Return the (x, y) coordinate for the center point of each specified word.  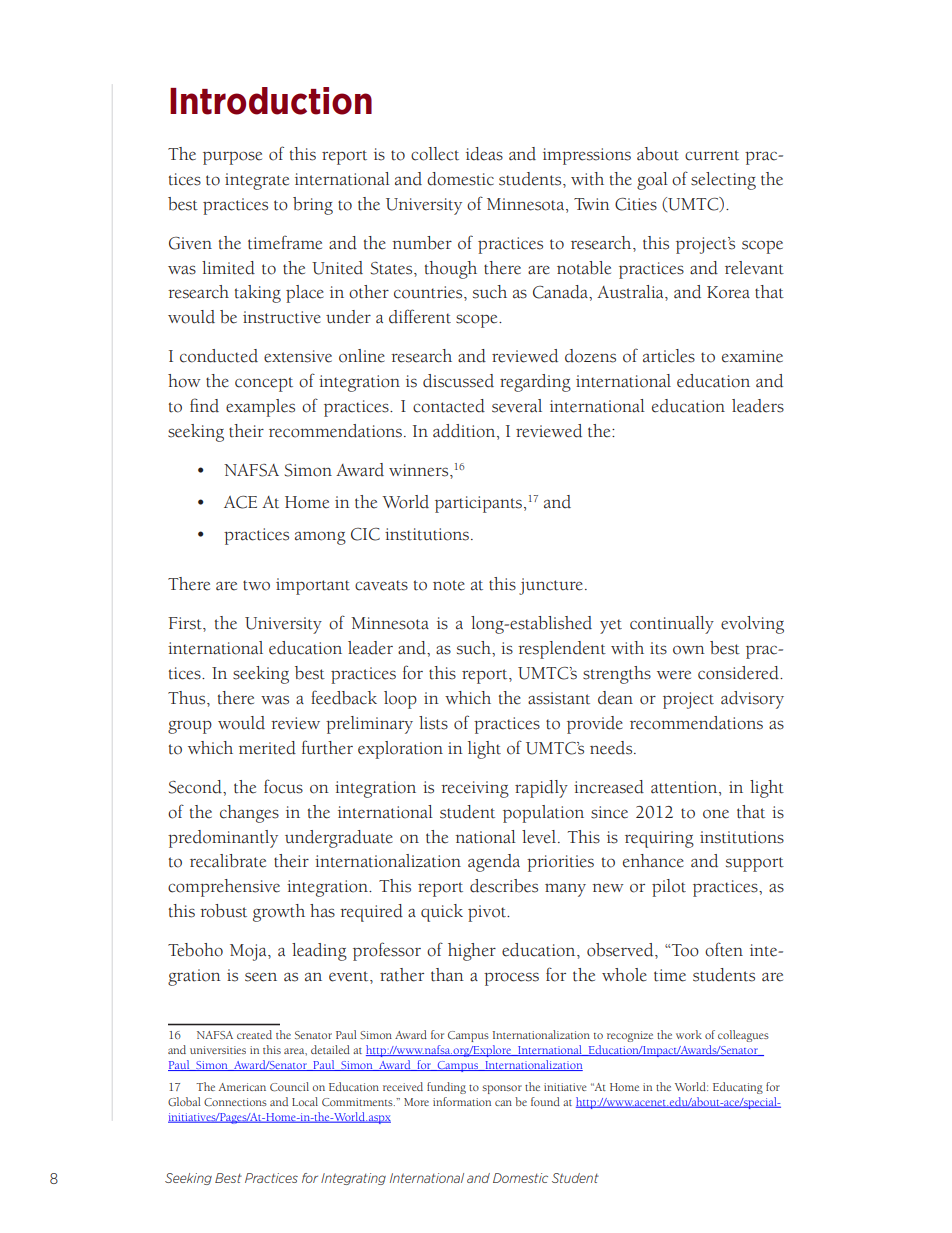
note (449, 585)
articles (669, 356)
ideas (484, 154)
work (689, 1034)
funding (446, 1088)
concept (264, 384)
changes (249, 814)
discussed (458, 381)
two (256, 585)
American (242, 1087)
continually (672, 625)
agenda (494, 863)
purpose (232, 158)
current (712, 155)
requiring (659, 839)
